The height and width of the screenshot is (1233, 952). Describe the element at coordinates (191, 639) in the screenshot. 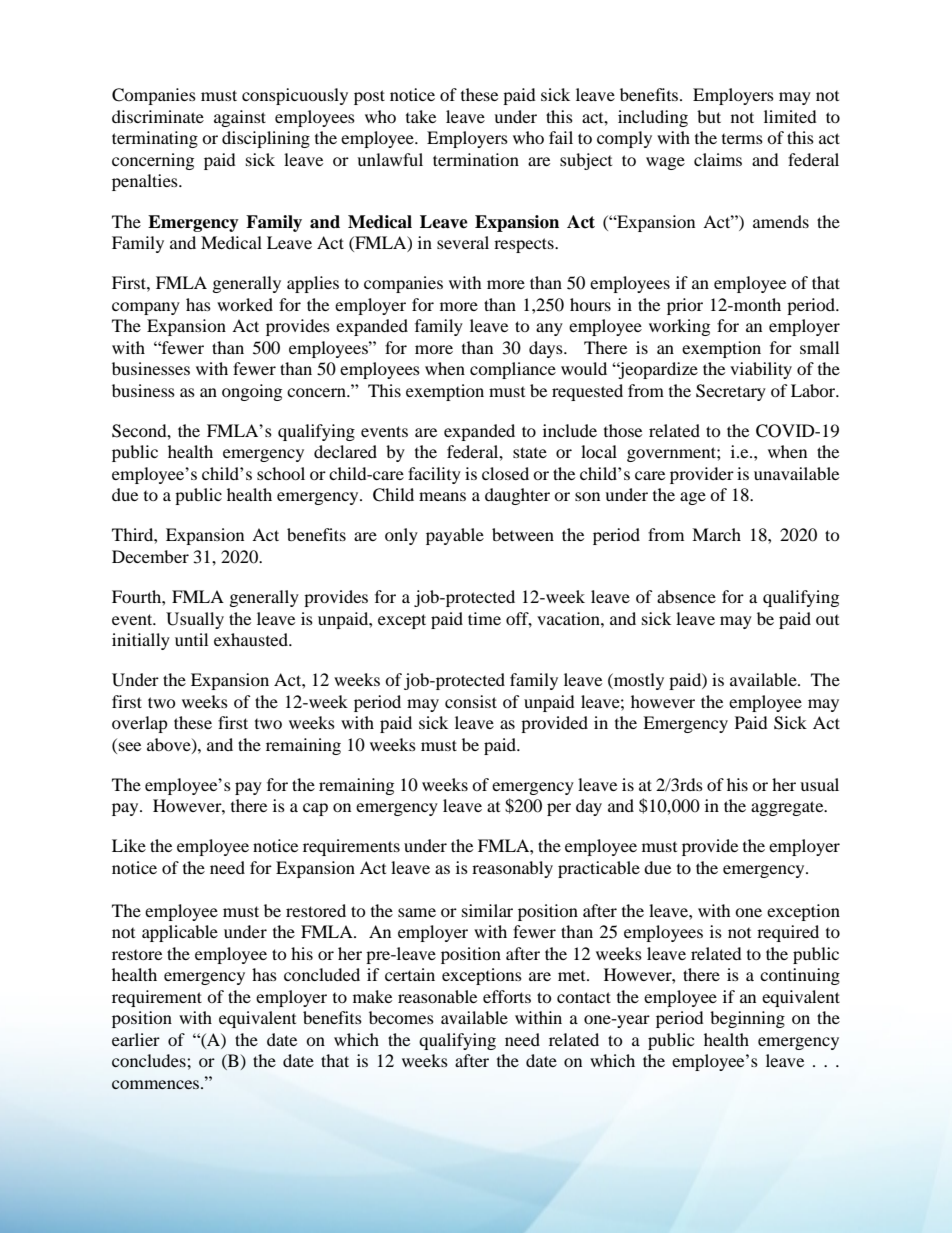

I see `until` at that location.
